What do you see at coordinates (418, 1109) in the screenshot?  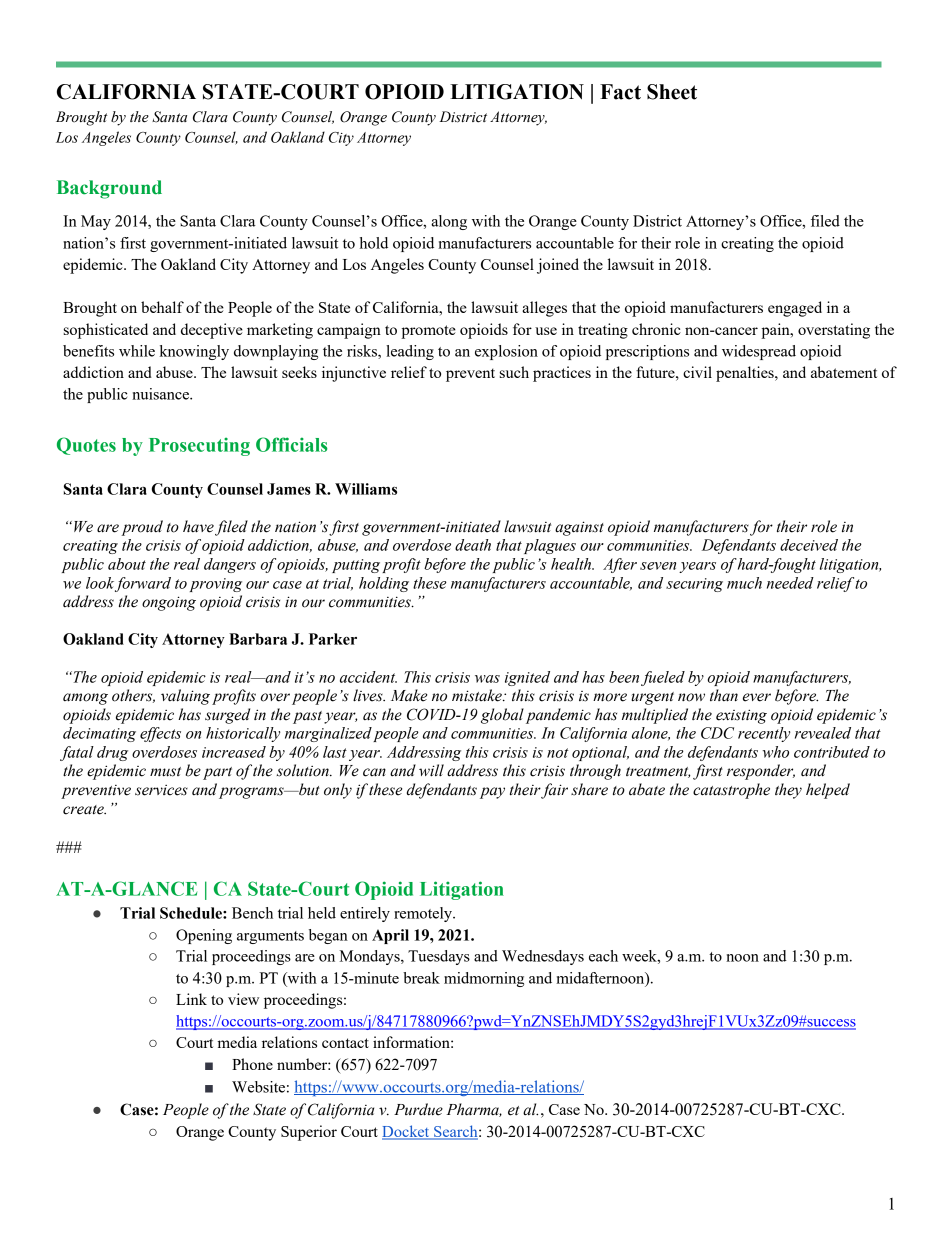 I see `Purdue` at bounding box center [418, 1109].
